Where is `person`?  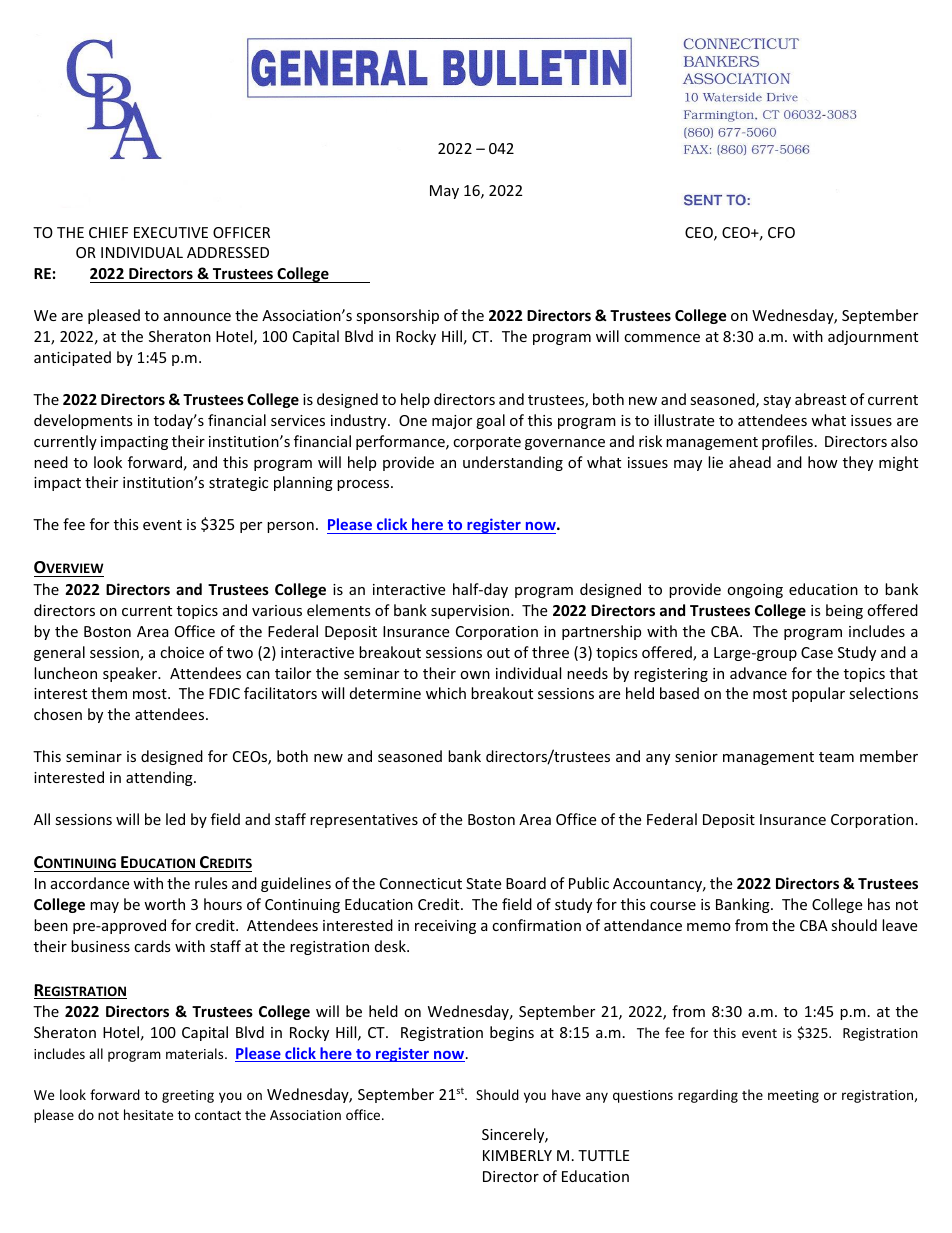
person is located at coordinates (290, 527).
